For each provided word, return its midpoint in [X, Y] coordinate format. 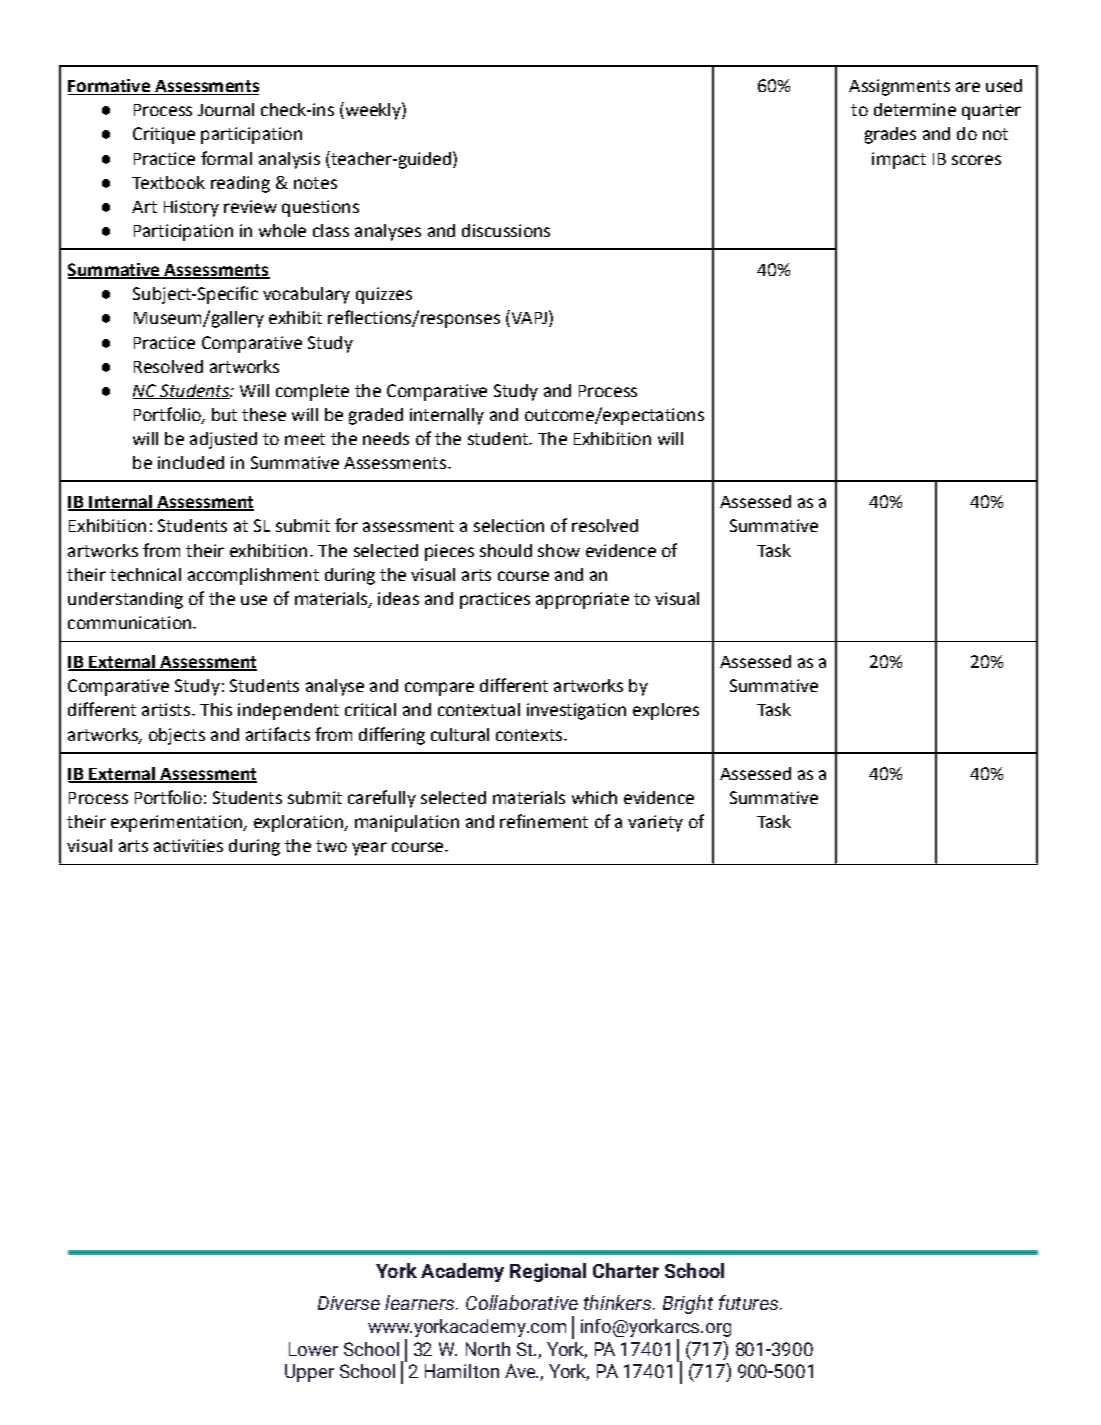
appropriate [582, 600]
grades [890, 135]
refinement [544, 821]
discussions [506, 230]
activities [188, 845]
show [559, 550]
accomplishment [253, 576]
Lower [313, 1349]
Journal [226, 109]
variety [655, 823]
